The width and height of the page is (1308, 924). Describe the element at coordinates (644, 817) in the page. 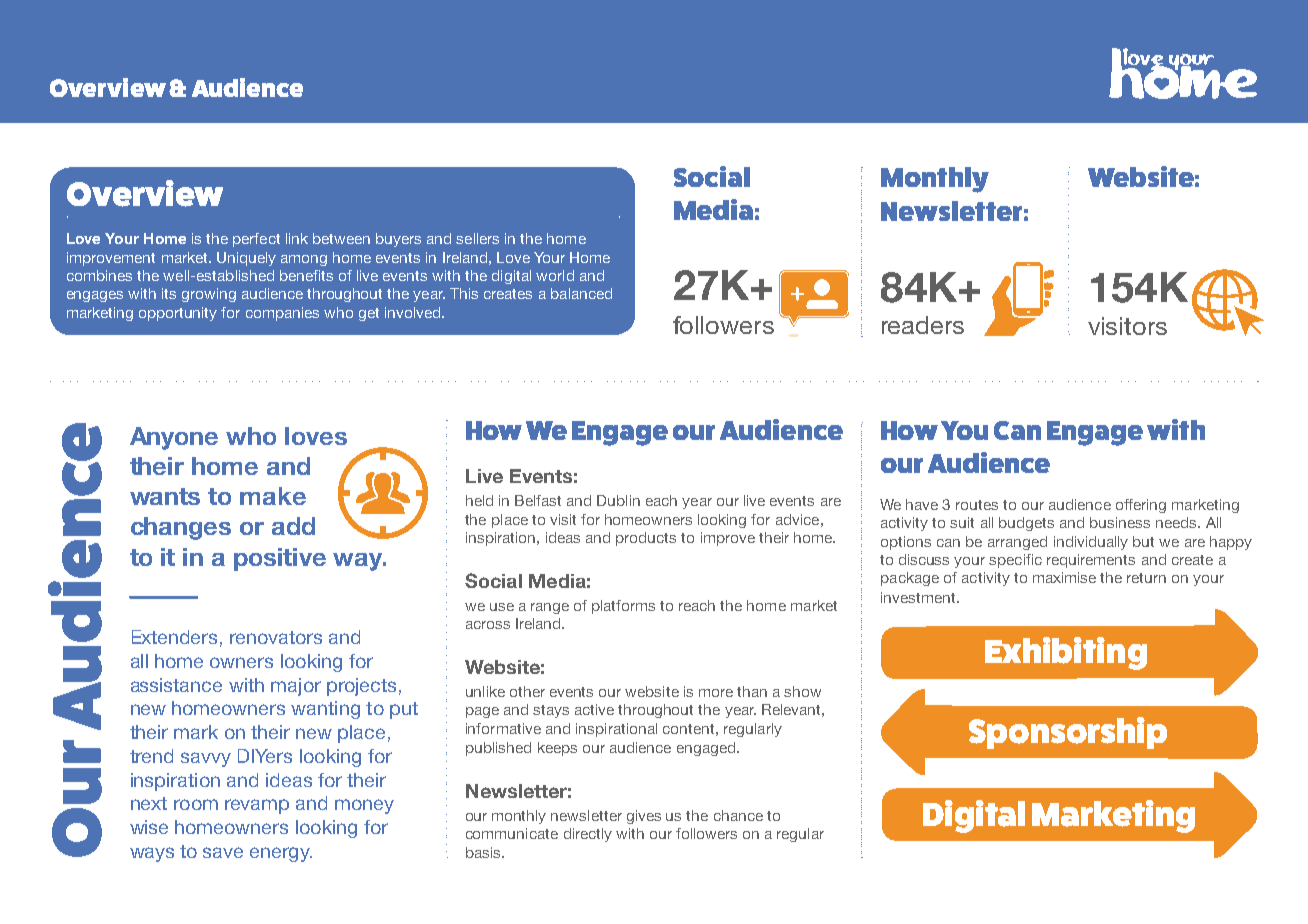

I see `gives` at that location.
